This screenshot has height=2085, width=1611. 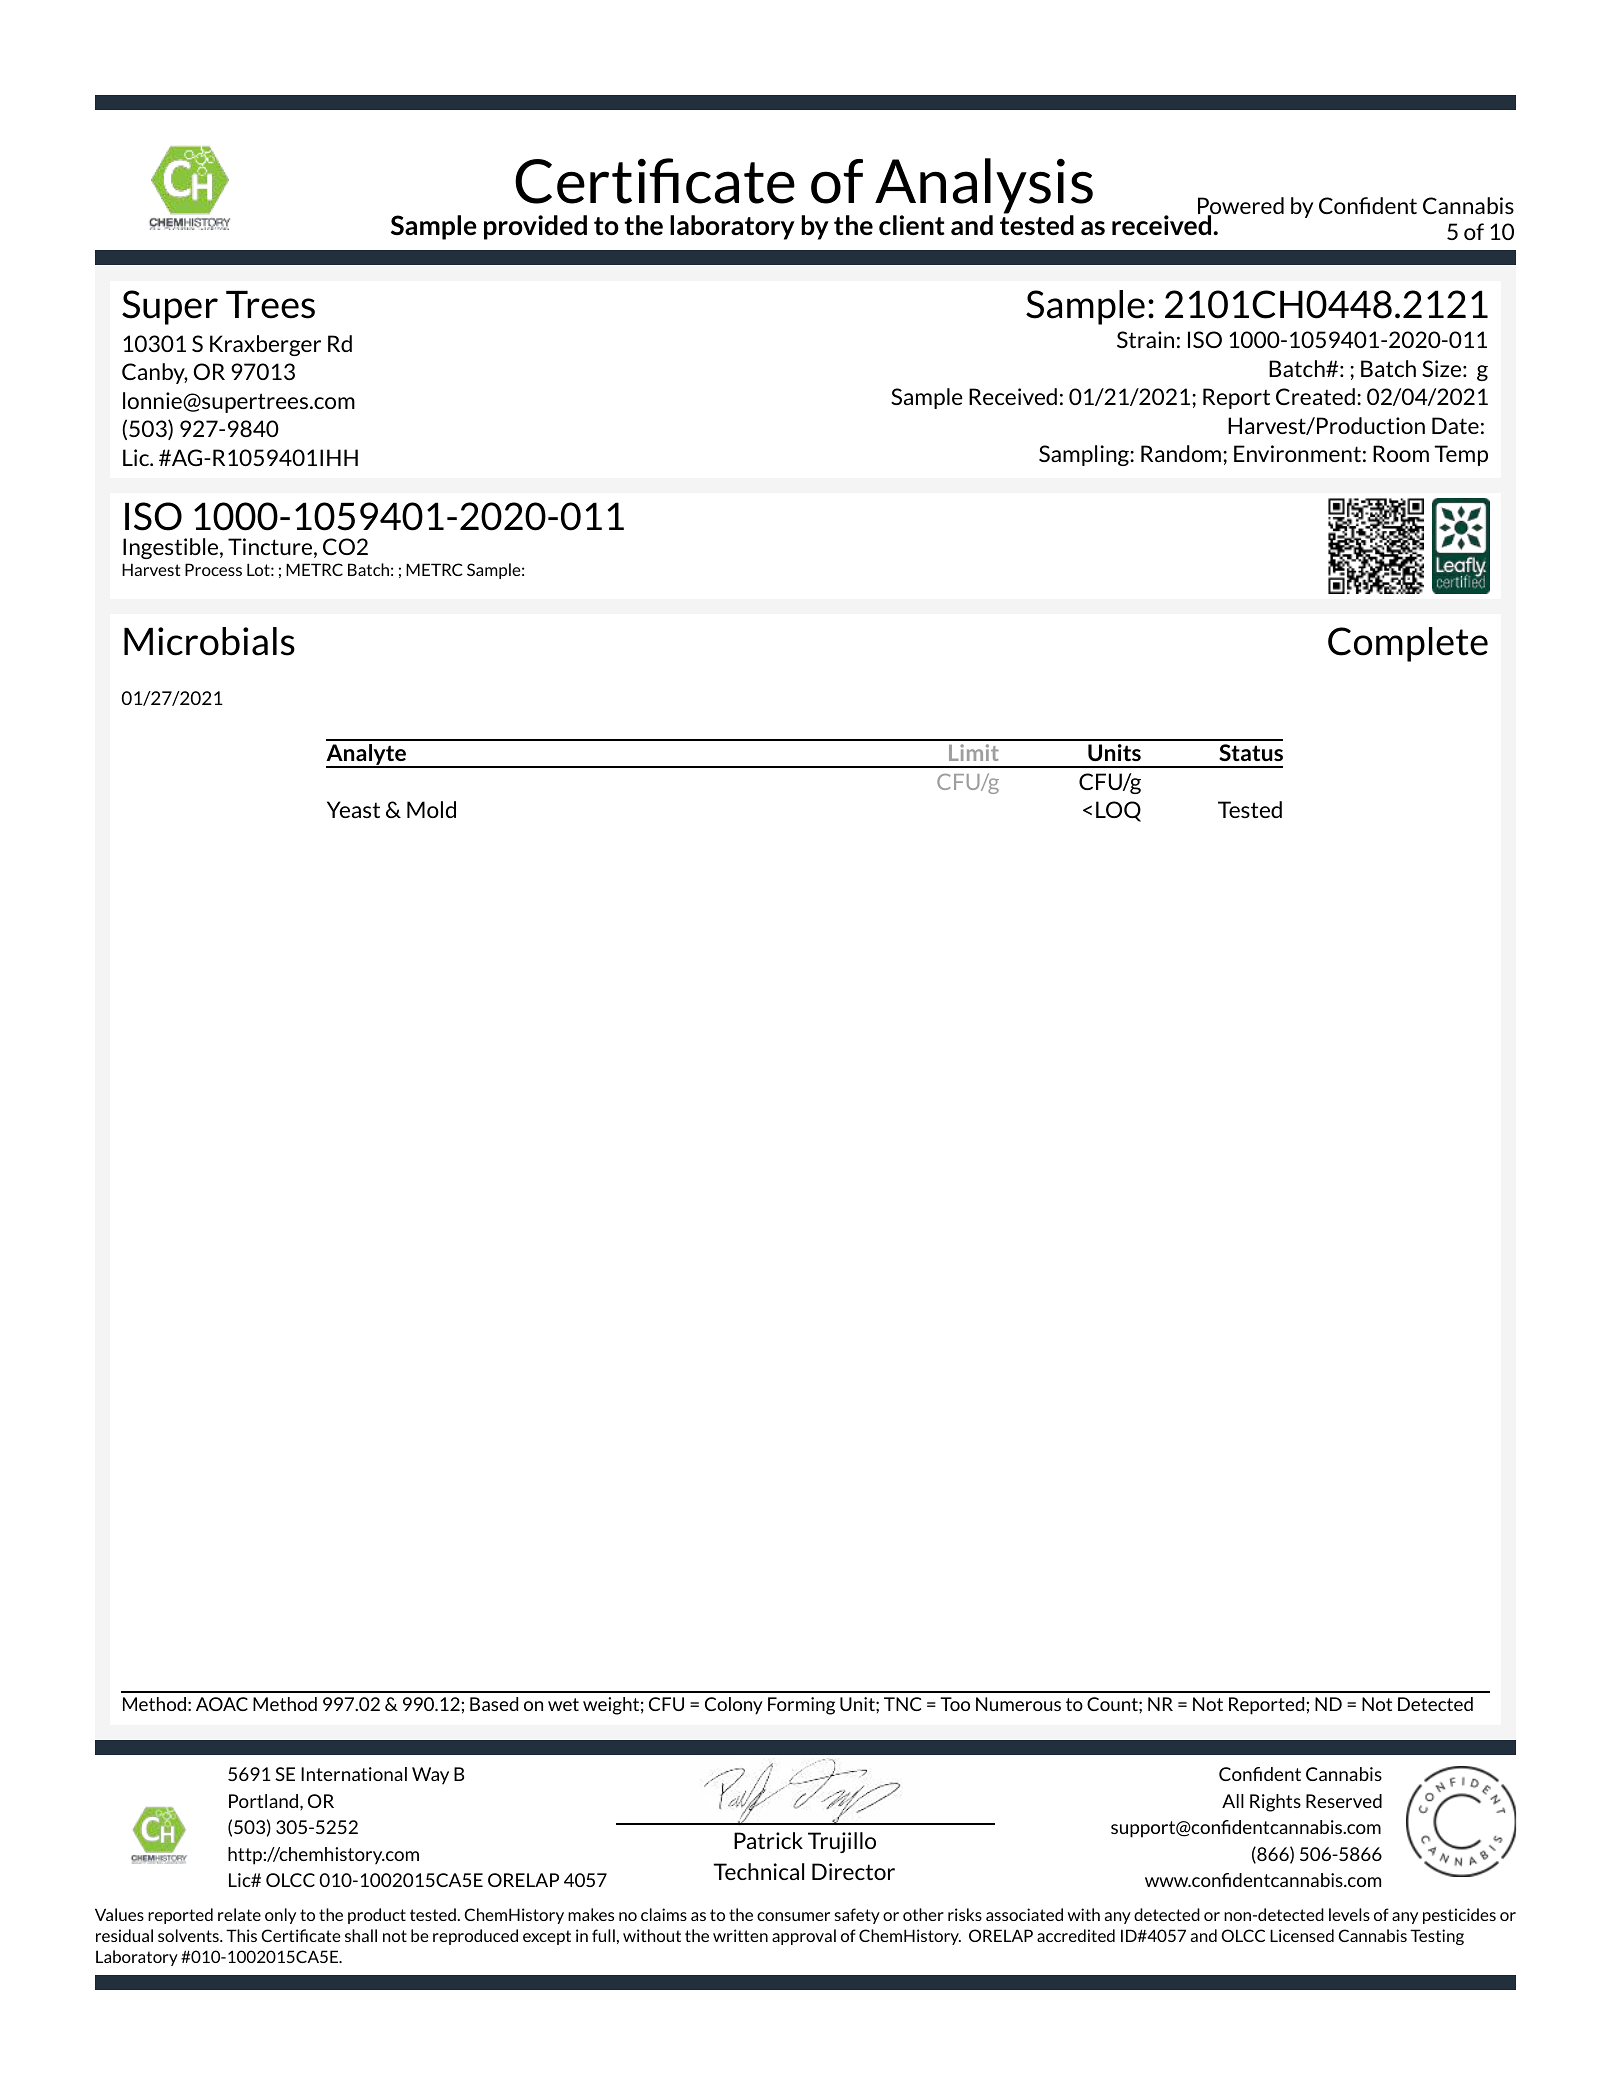 What do you see at coordinates (1241, 207) in the screenshot?
I see `Powered` at bounding box center [1241, 207].
